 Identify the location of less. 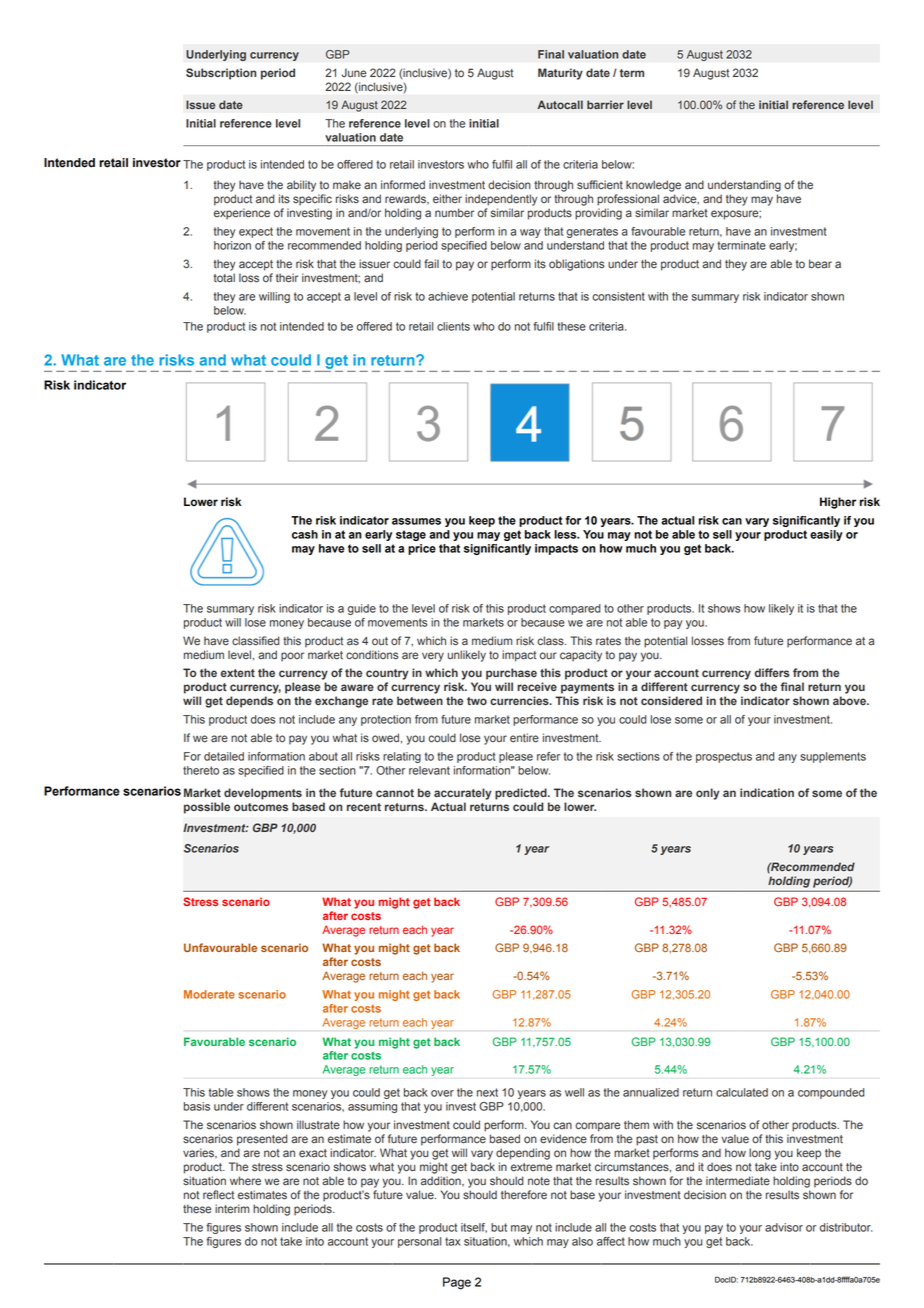
(566, 534).
